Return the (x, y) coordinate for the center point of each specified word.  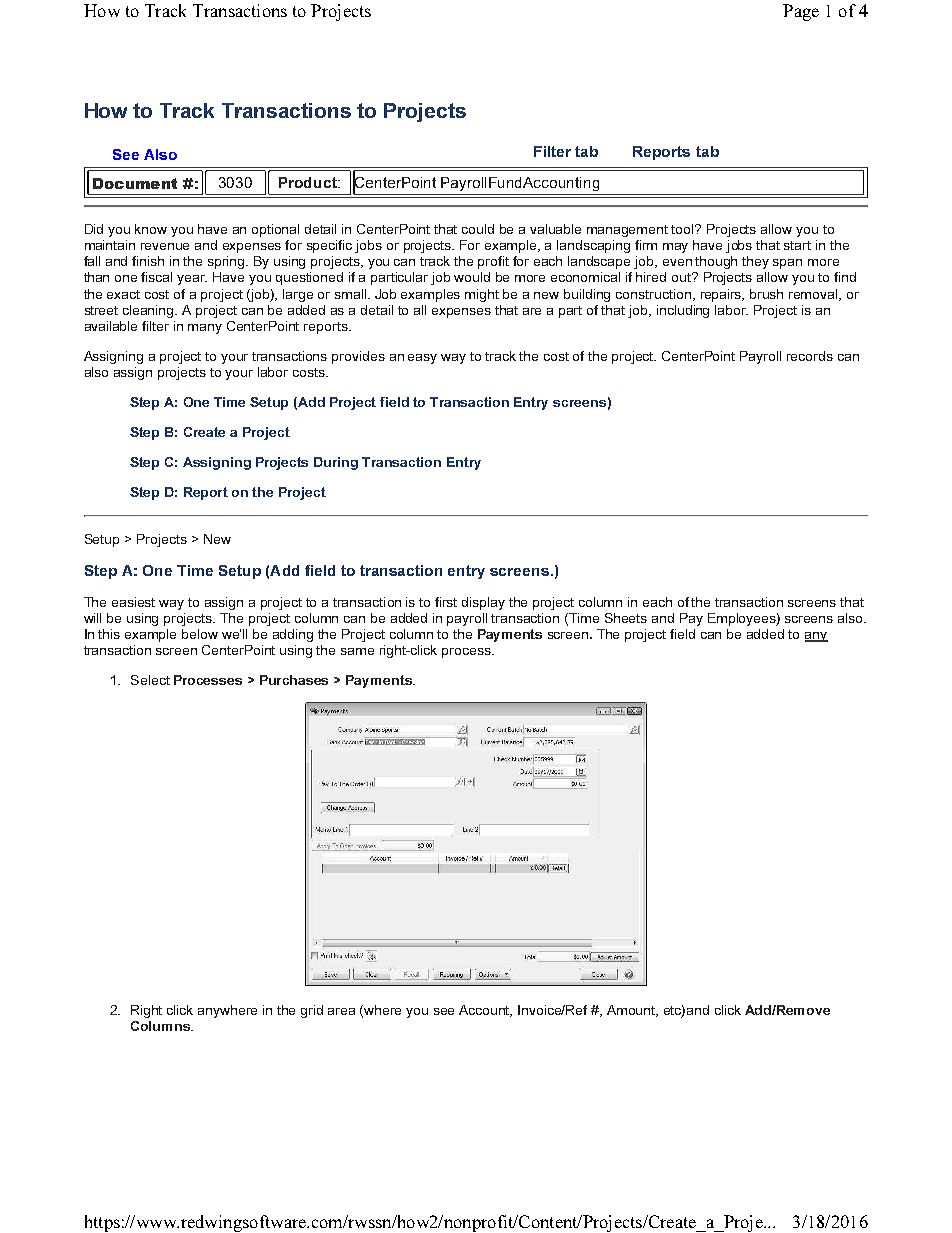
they (755, 262)
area (341, 1011)
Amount (632, 1011)
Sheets (626, 618)
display (483, 603)
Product (309, 182)
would (472, 277)
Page (801, 12)
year (192, 280)
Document (135, 183)
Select (150, 680)
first (446, 602)
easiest (133, 602)
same (357, 651)
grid (312, 1011)
